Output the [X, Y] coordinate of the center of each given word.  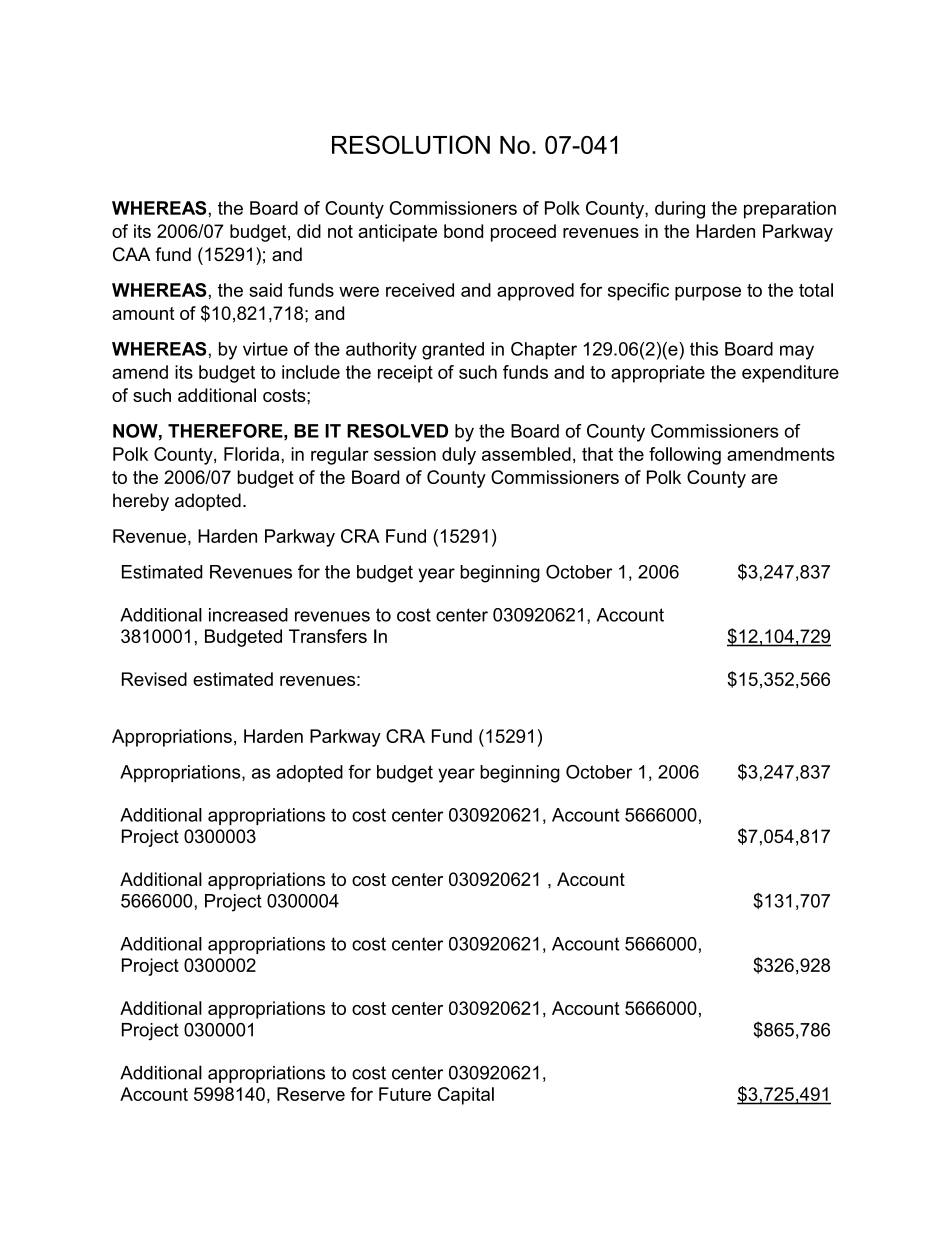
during [680, 210]
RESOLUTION [411, 144]
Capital [466, 1096]
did [309, 231]
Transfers [328, 636]
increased [248, 615]
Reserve [311, 1094]
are [764, 479]
